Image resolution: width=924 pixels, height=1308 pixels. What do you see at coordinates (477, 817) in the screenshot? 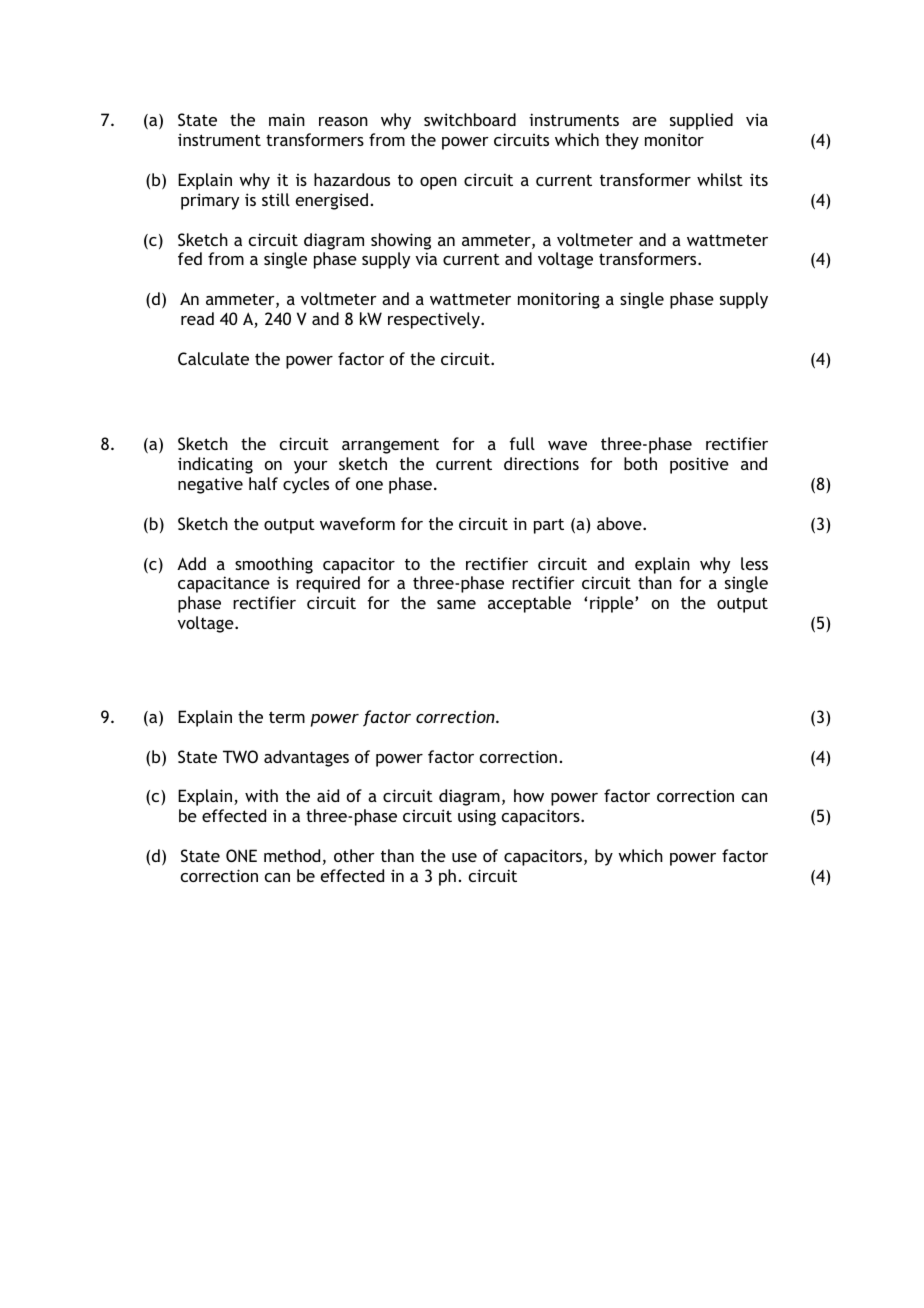
I see `using` at bounding box center [477, 817].
